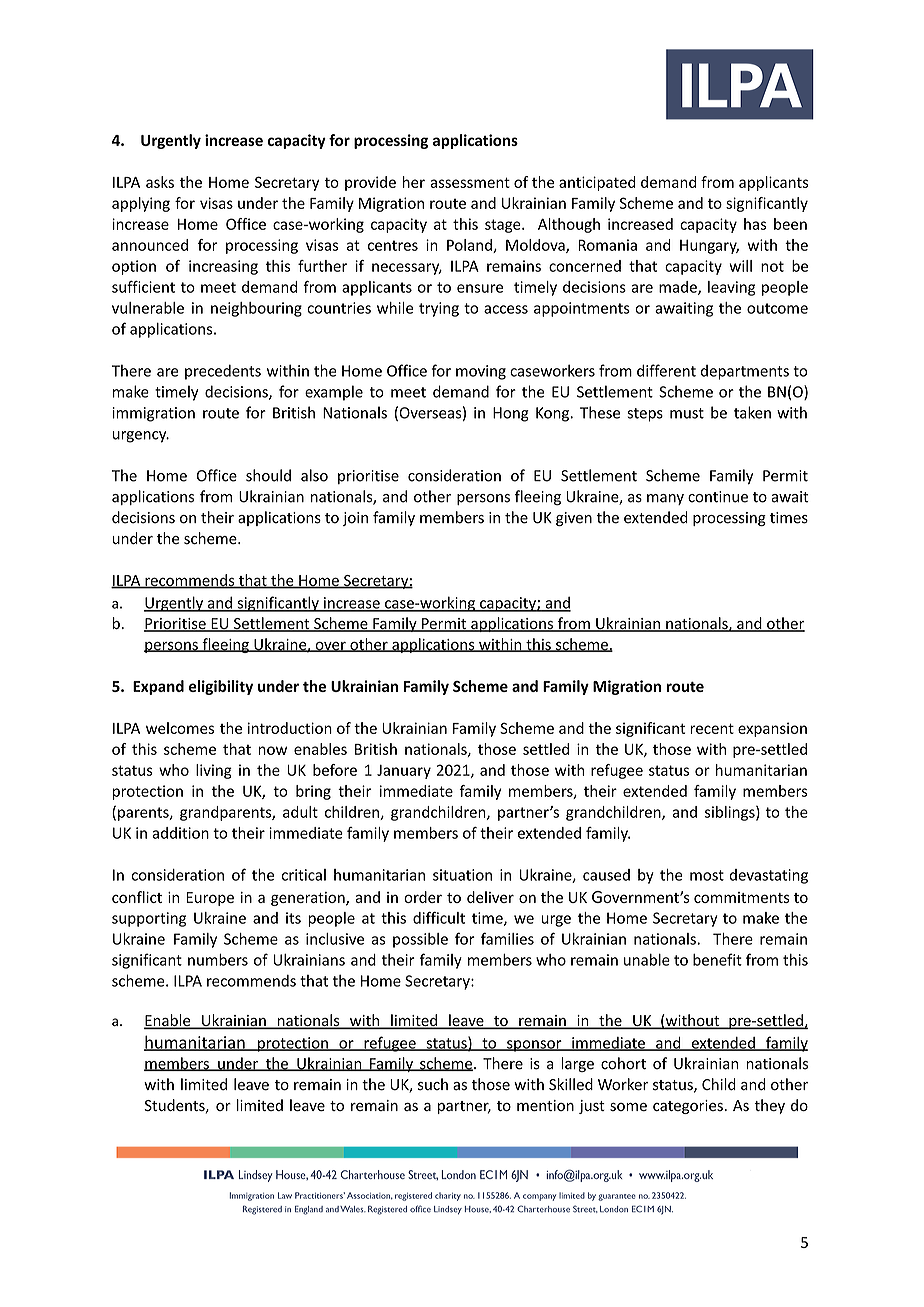 This page has height=1307, width=924. Describe the element at coordinates (718, 497) in the page. I see `continue` at that location.
